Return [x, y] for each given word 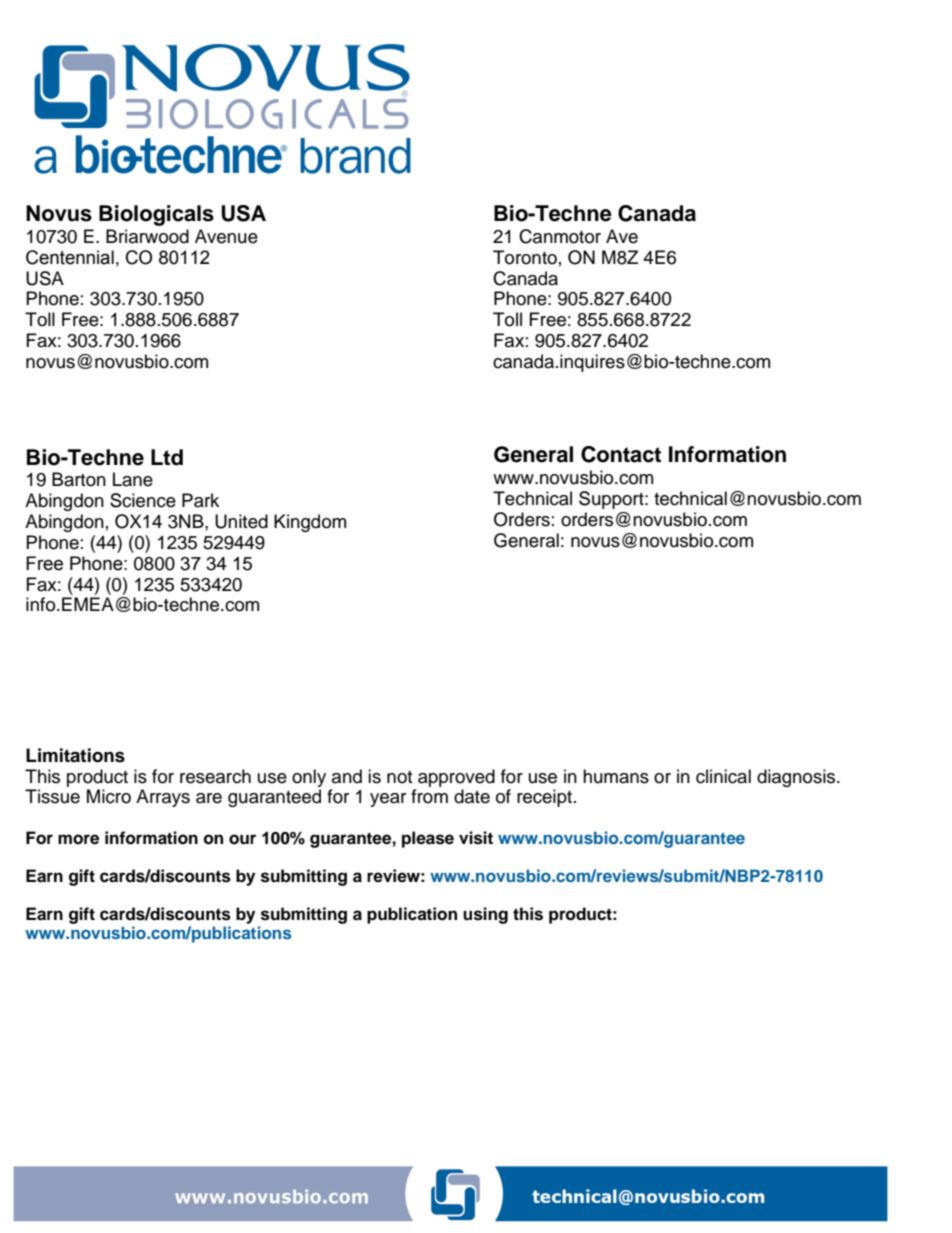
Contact [621, 454]
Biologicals [156, 215]
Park [200, 500]
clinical [723, 776]
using [485, 915]
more [78, 839]
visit [476, 838]
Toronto [525, 257]
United [241, 521]
